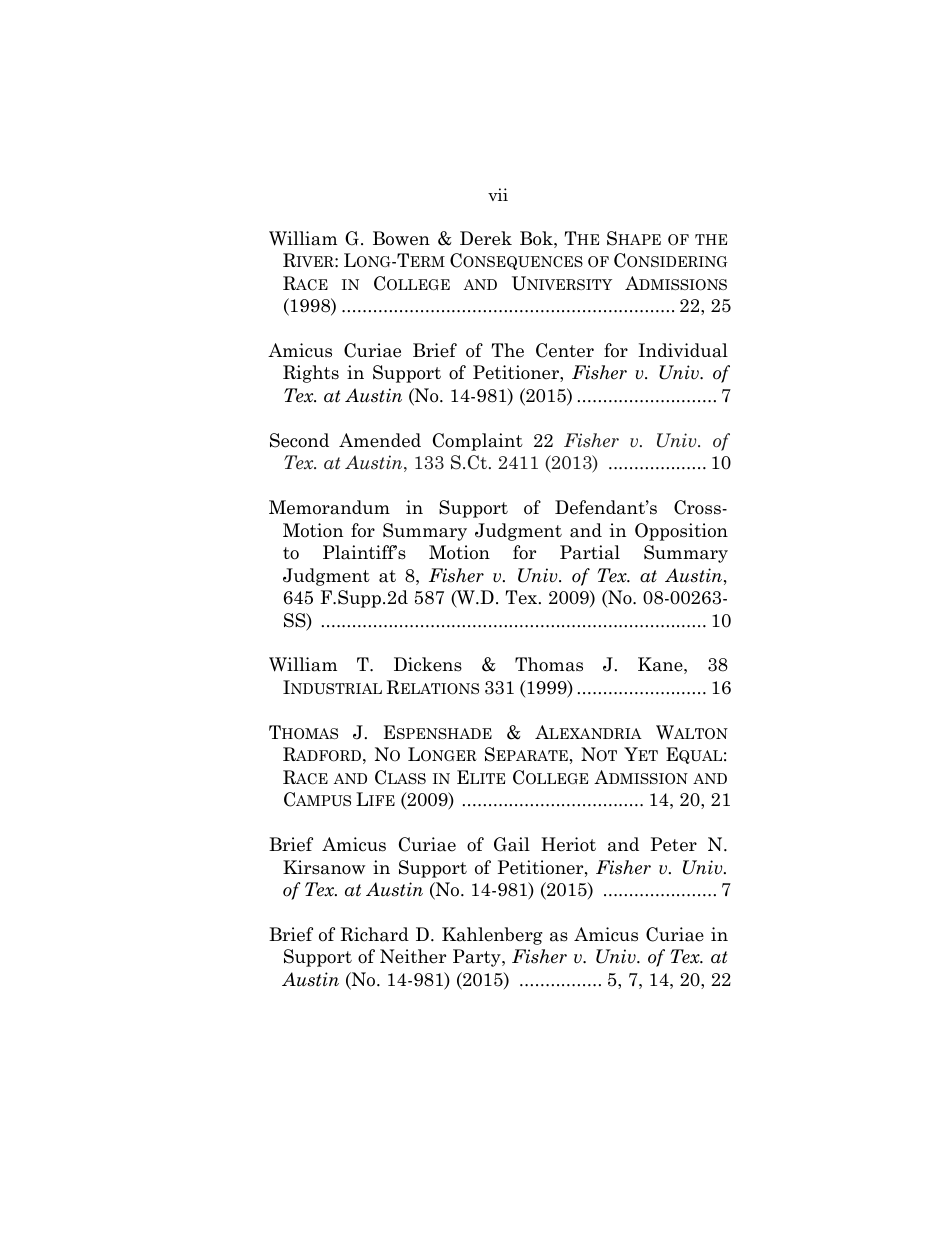 This screenshot has height=1233, width=952. I want to click on vii, so click(498, 194).
